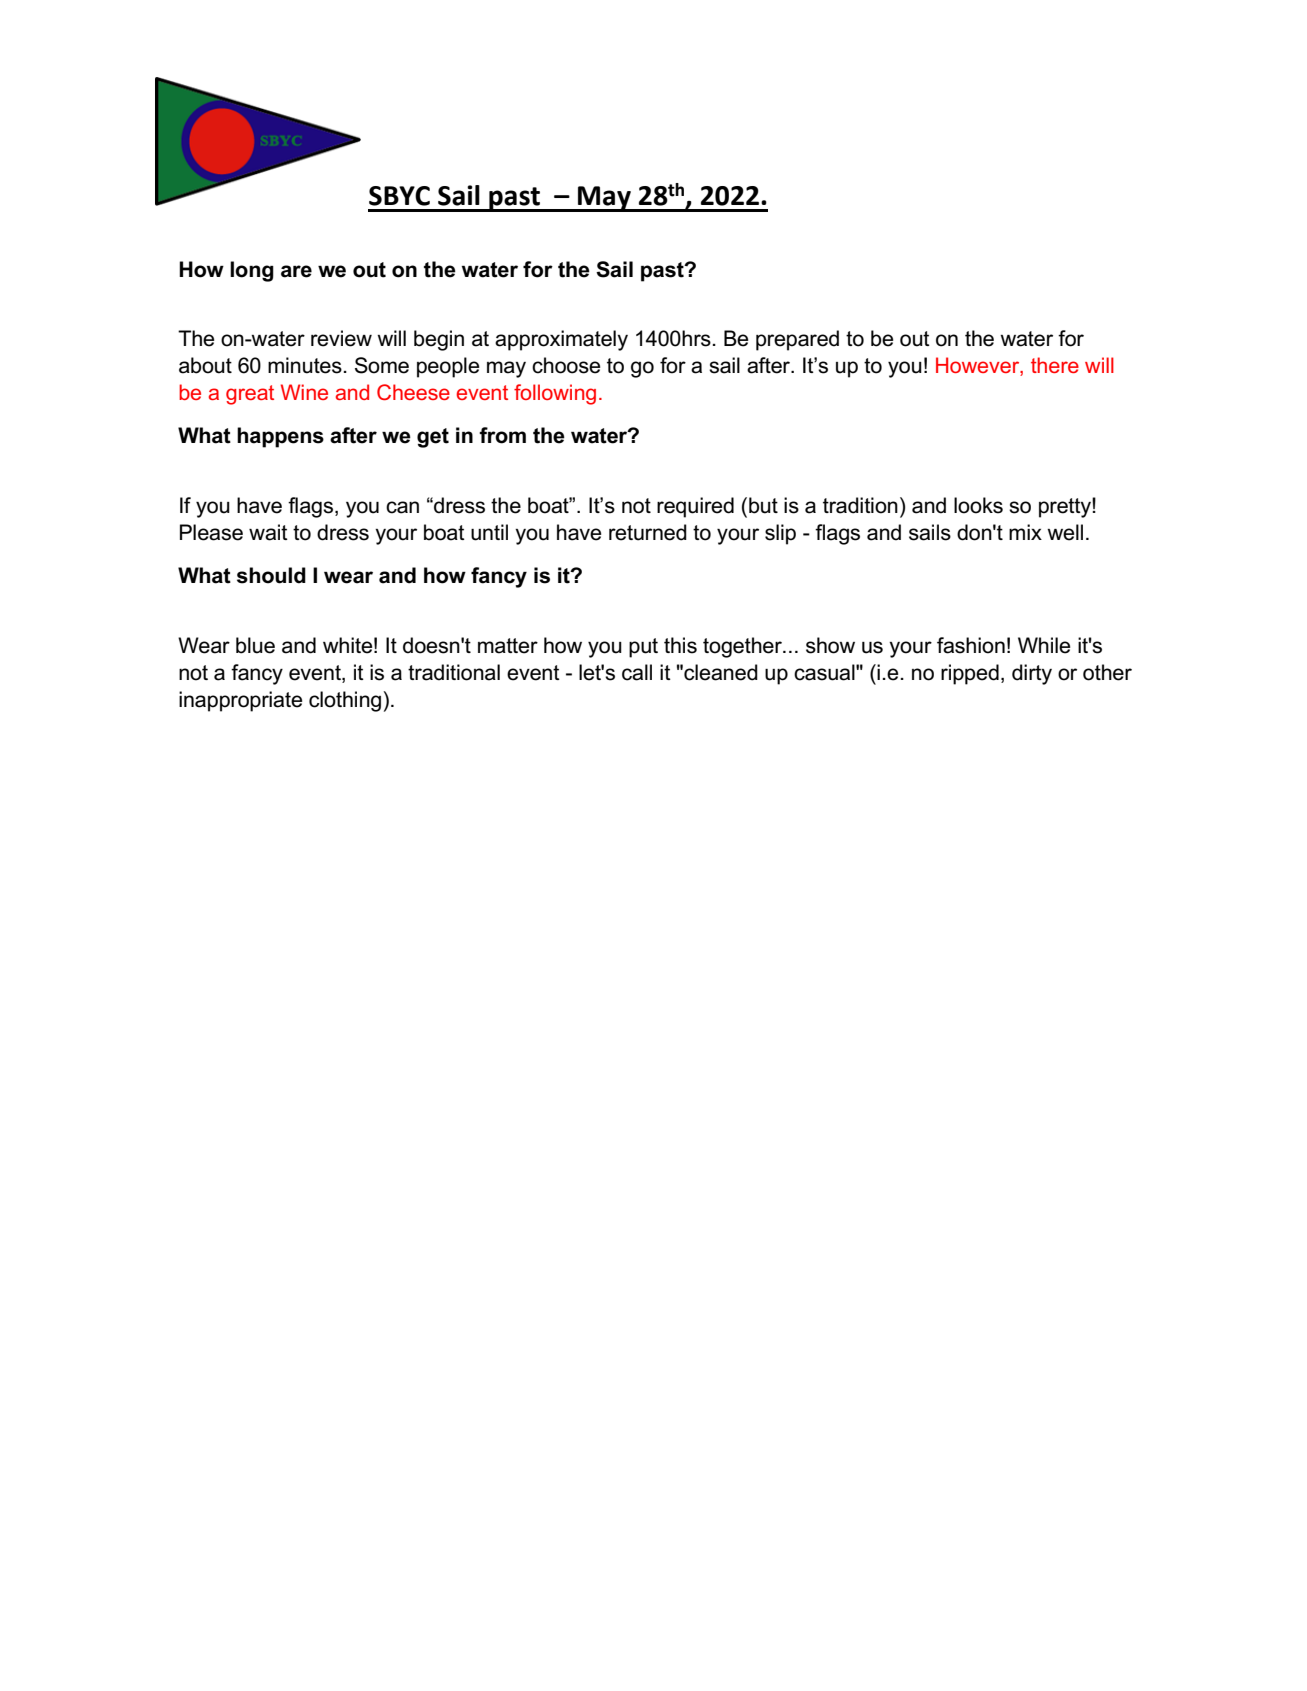 This screenshot has height=1691, width=1307. I want to click on looks, so click(978, 505).
